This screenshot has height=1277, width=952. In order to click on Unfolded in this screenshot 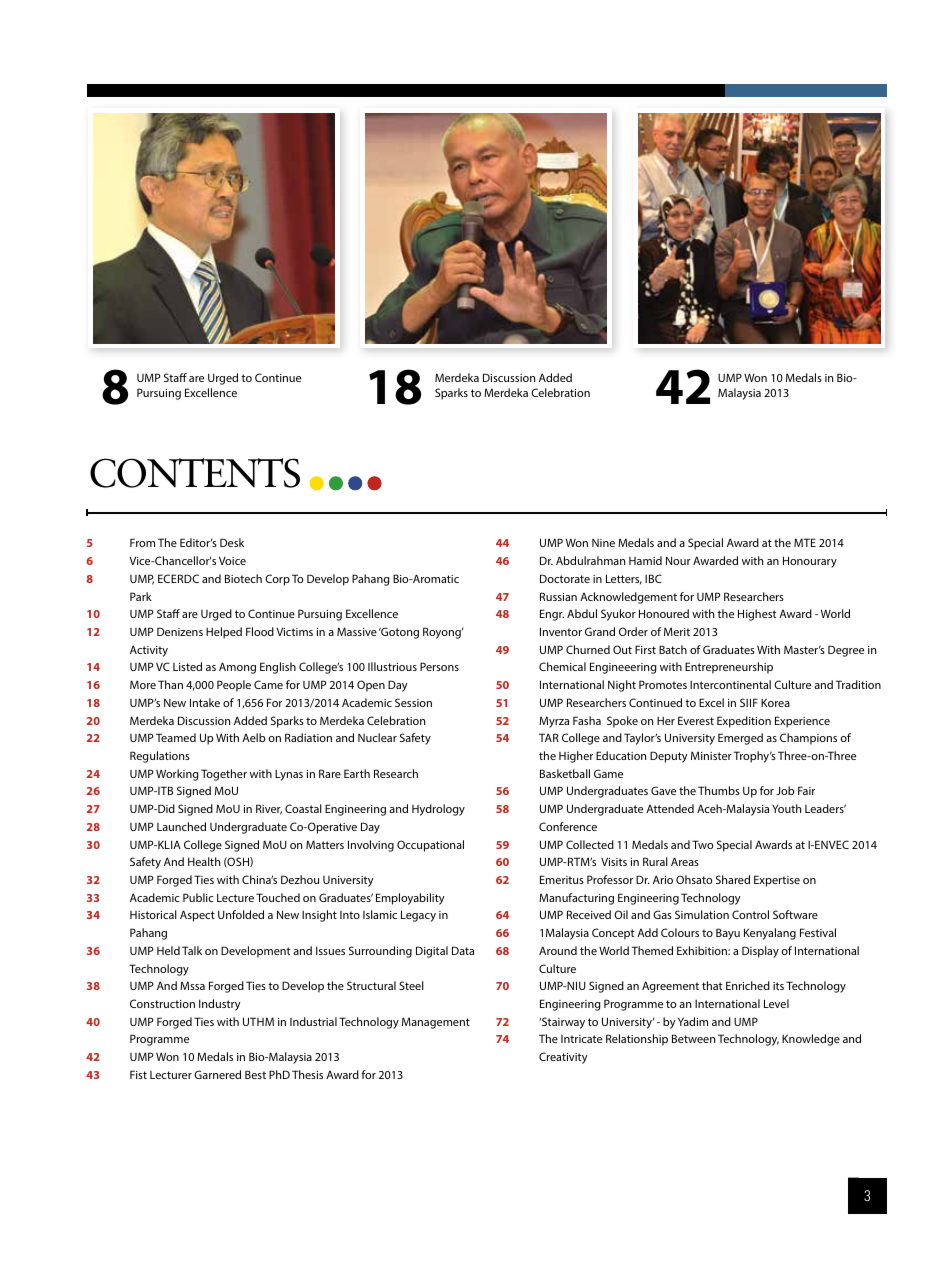, I will do `click(241, 914)`.
